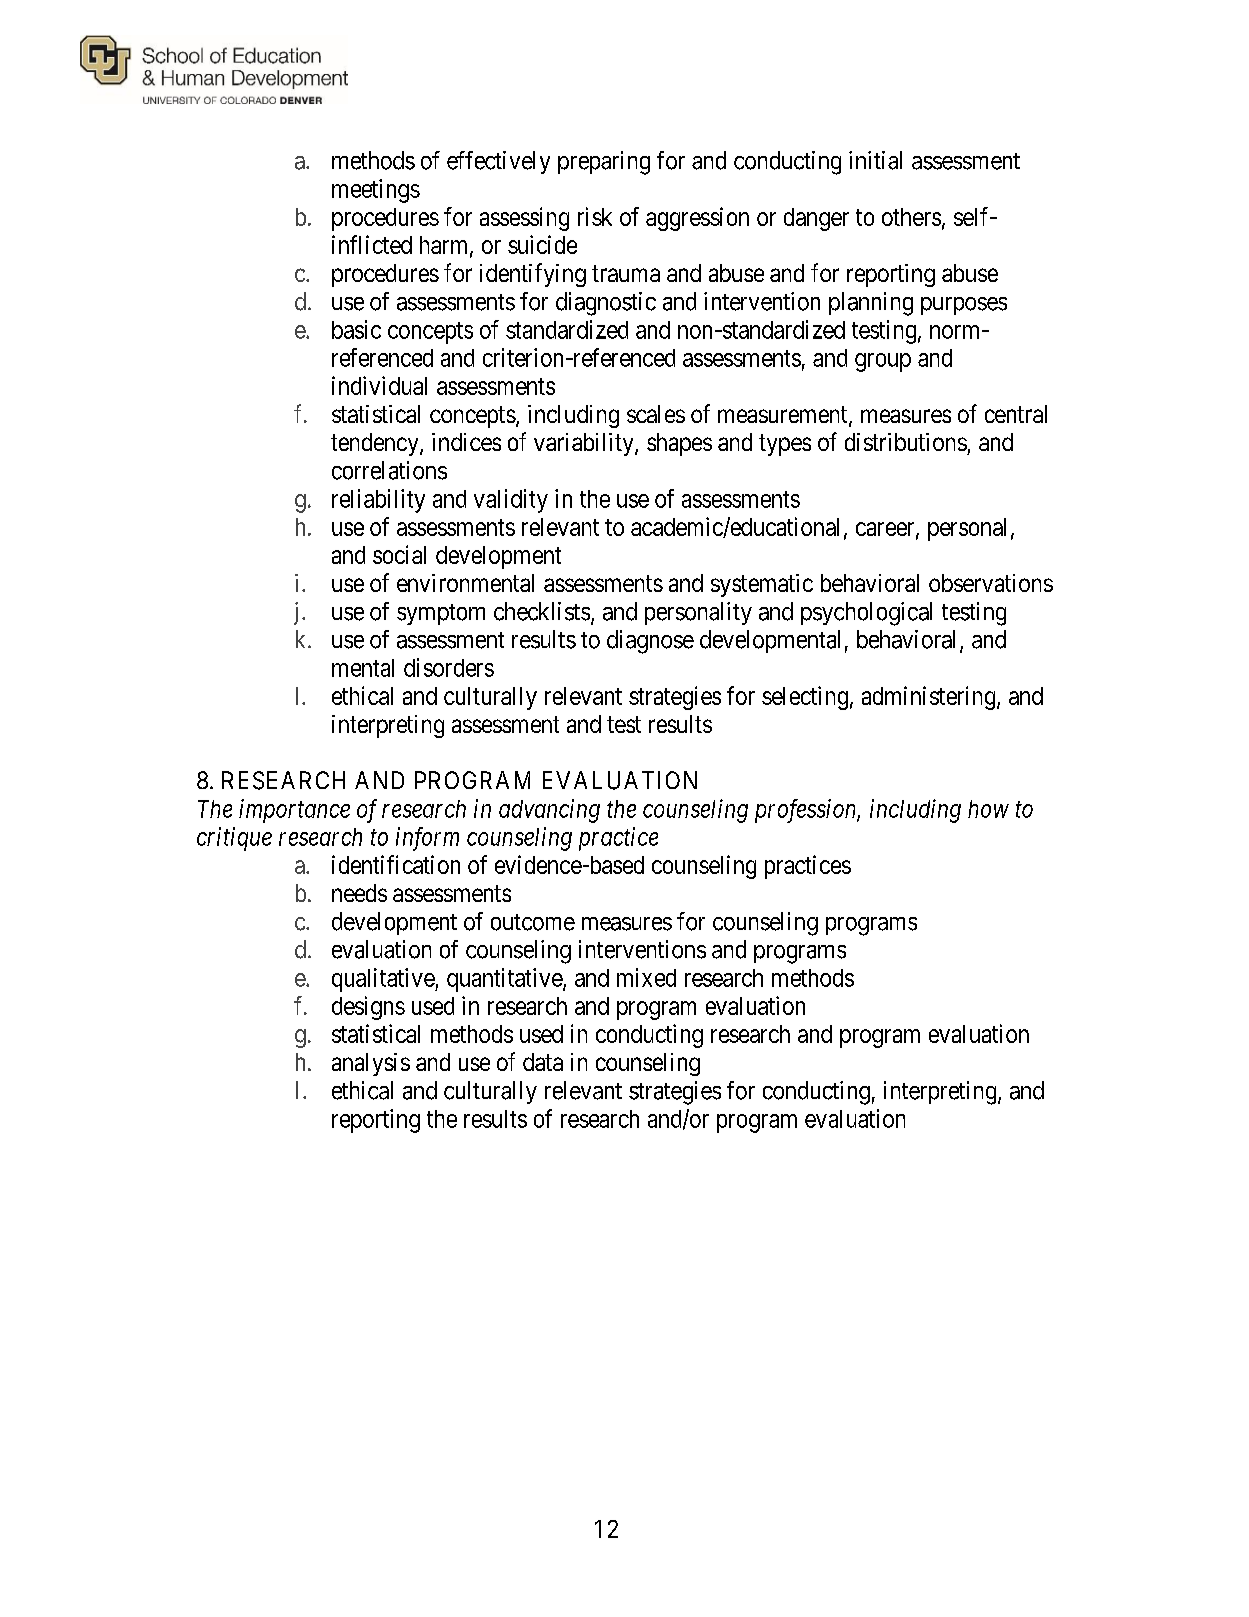 The width and height of the document is (1249, 1617). I want to click on meetings, so click(376, 191).
